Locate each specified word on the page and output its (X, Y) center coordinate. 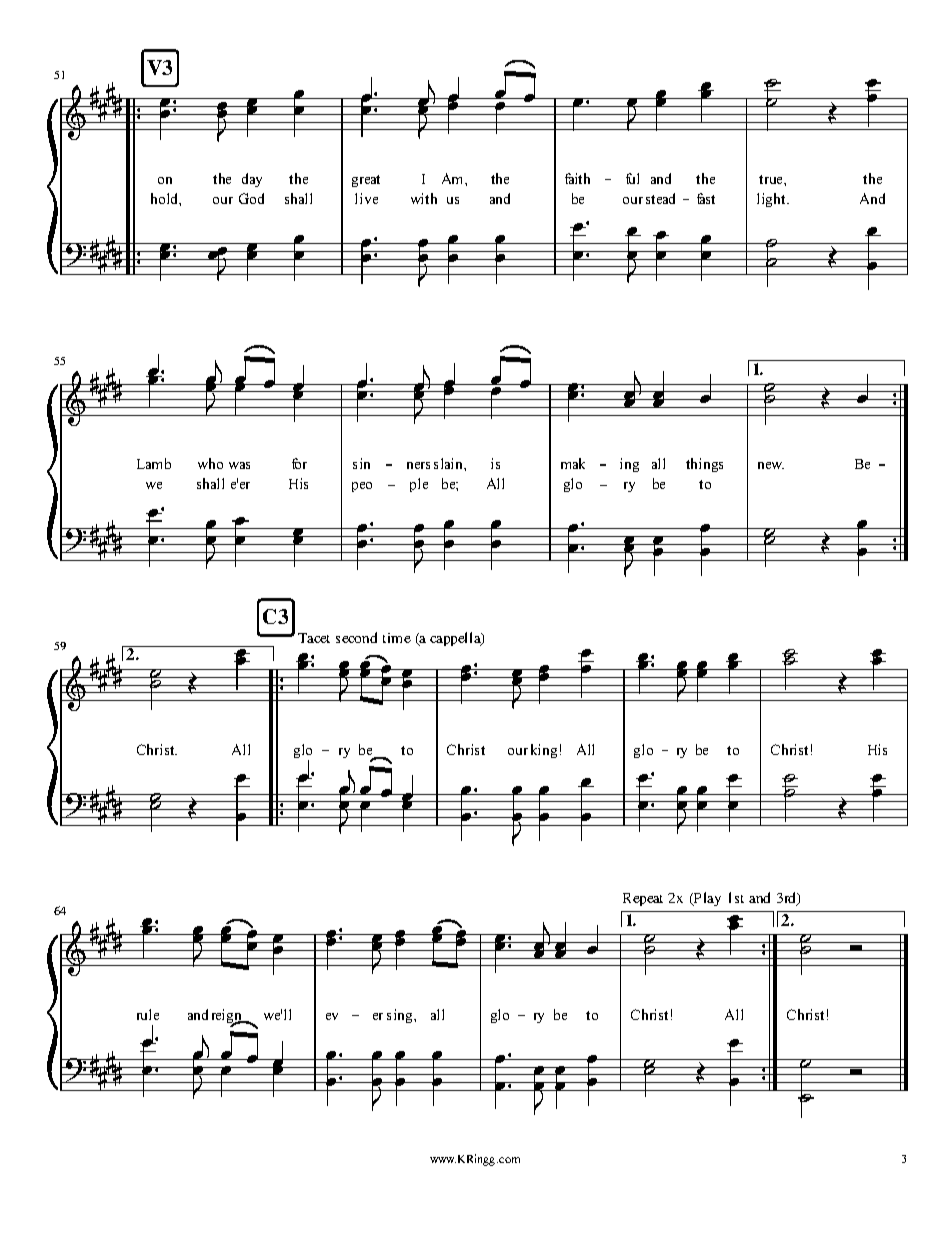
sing (401, 1016)
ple (419, 485)
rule (148, 1014)
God (251, 198)
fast (706, 198)
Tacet (314, 638)
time (397, 638)
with (424, 198)
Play (706, 899)
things (704, 465)
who (210, 463)
